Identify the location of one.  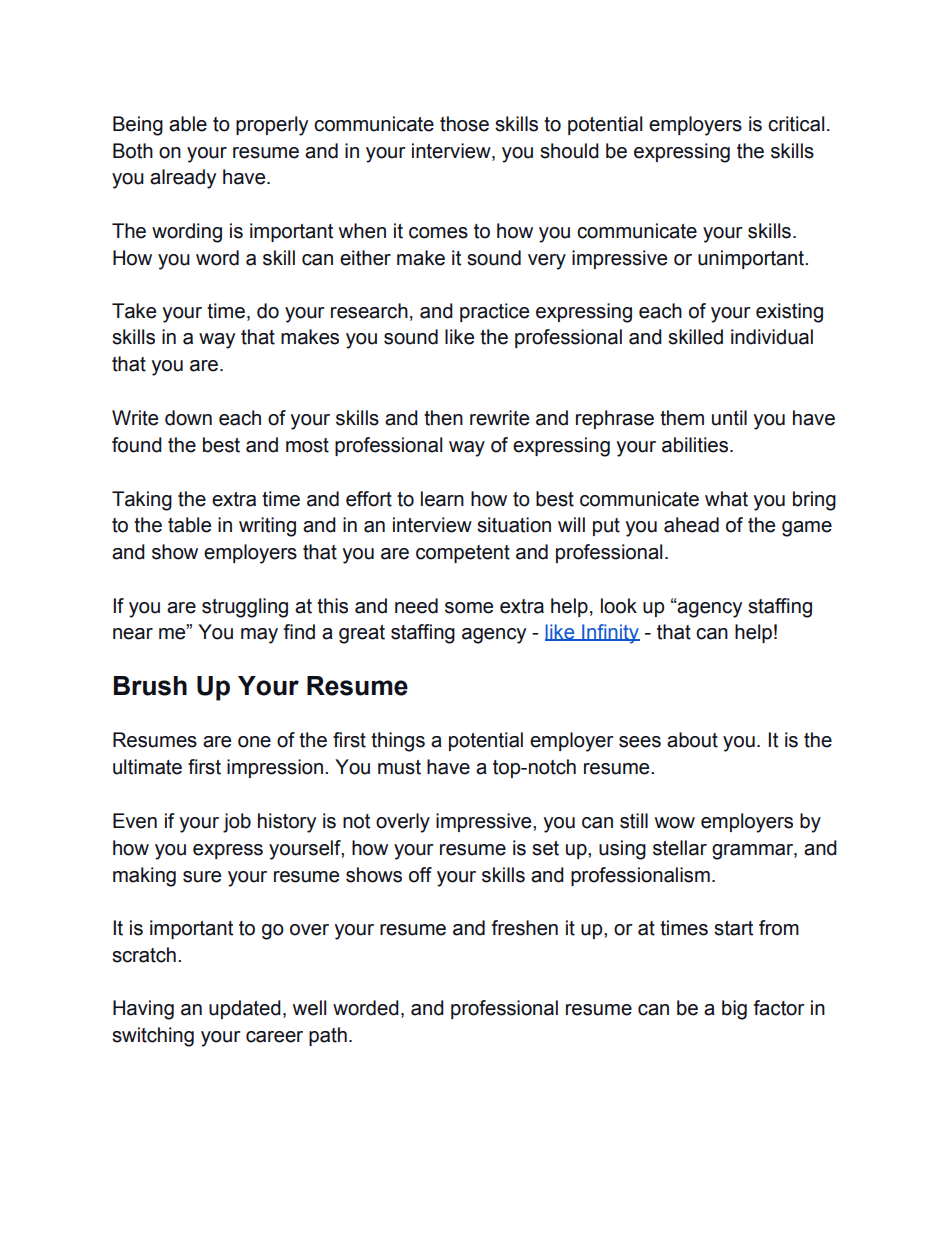
(254, 742).
